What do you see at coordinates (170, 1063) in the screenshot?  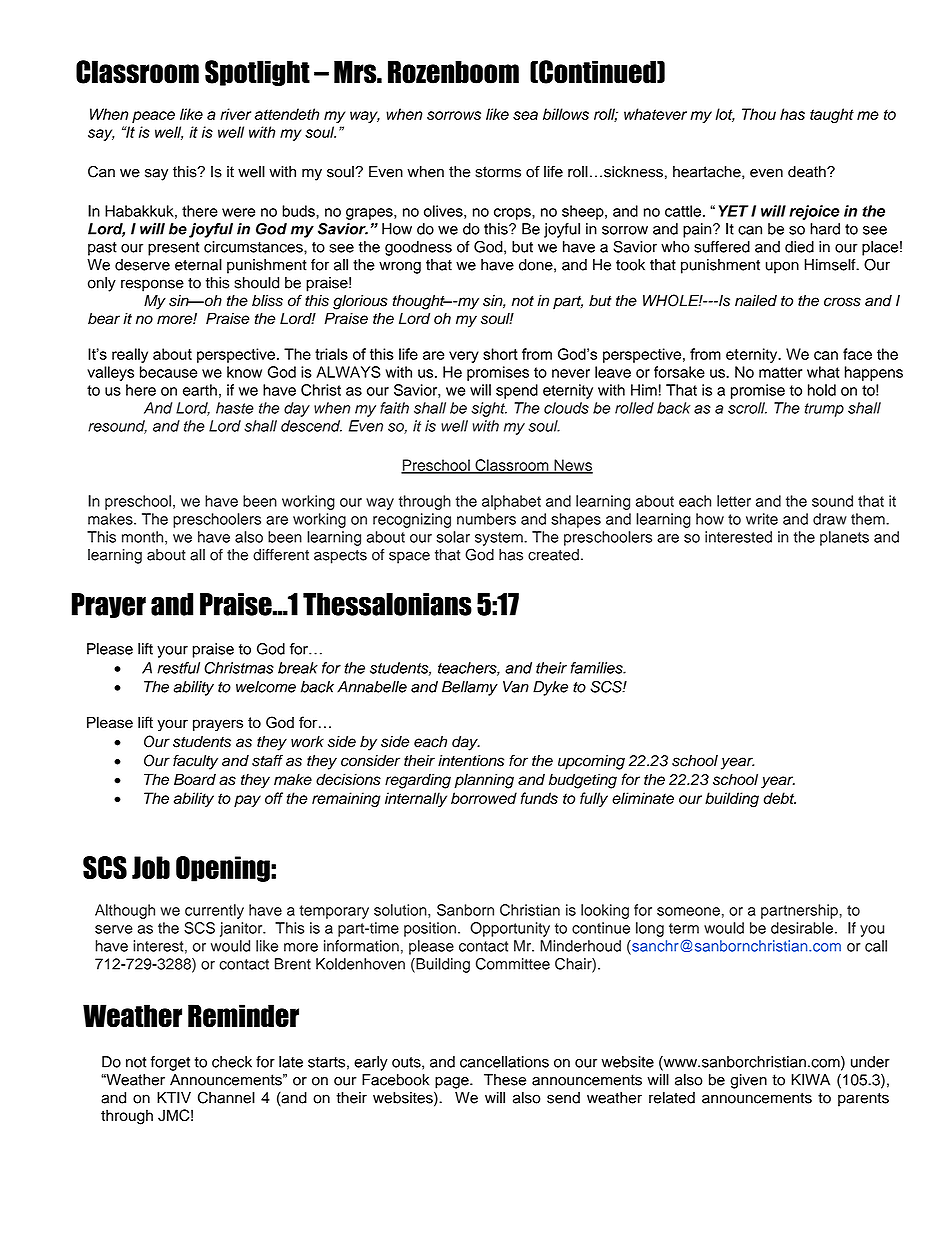 I see `forget` at bounding box center [170, 1063].
